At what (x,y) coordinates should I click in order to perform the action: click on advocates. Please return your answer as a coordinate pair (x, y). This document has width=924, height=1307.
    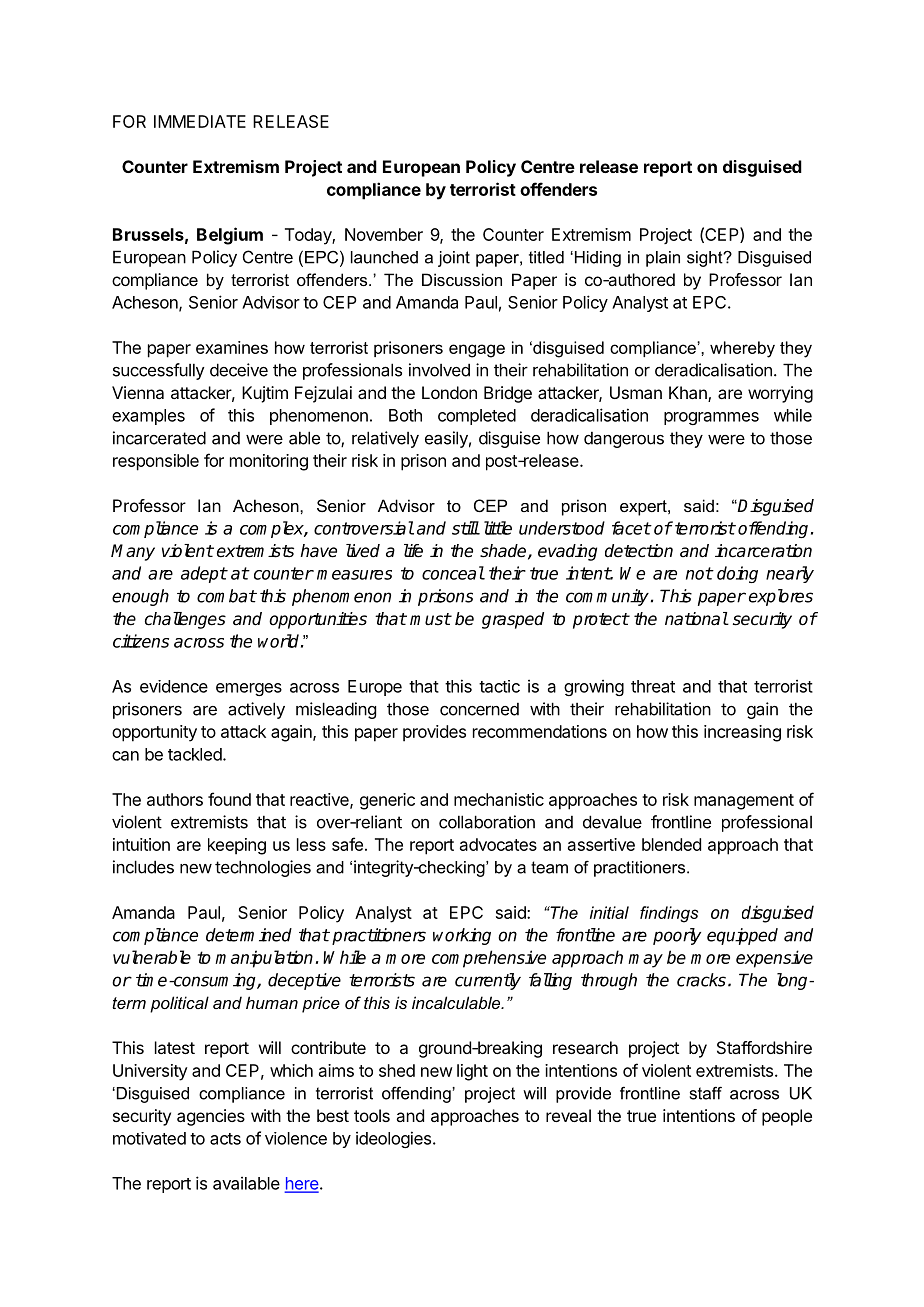
    Looking at the image, I should click on (498, 844).
